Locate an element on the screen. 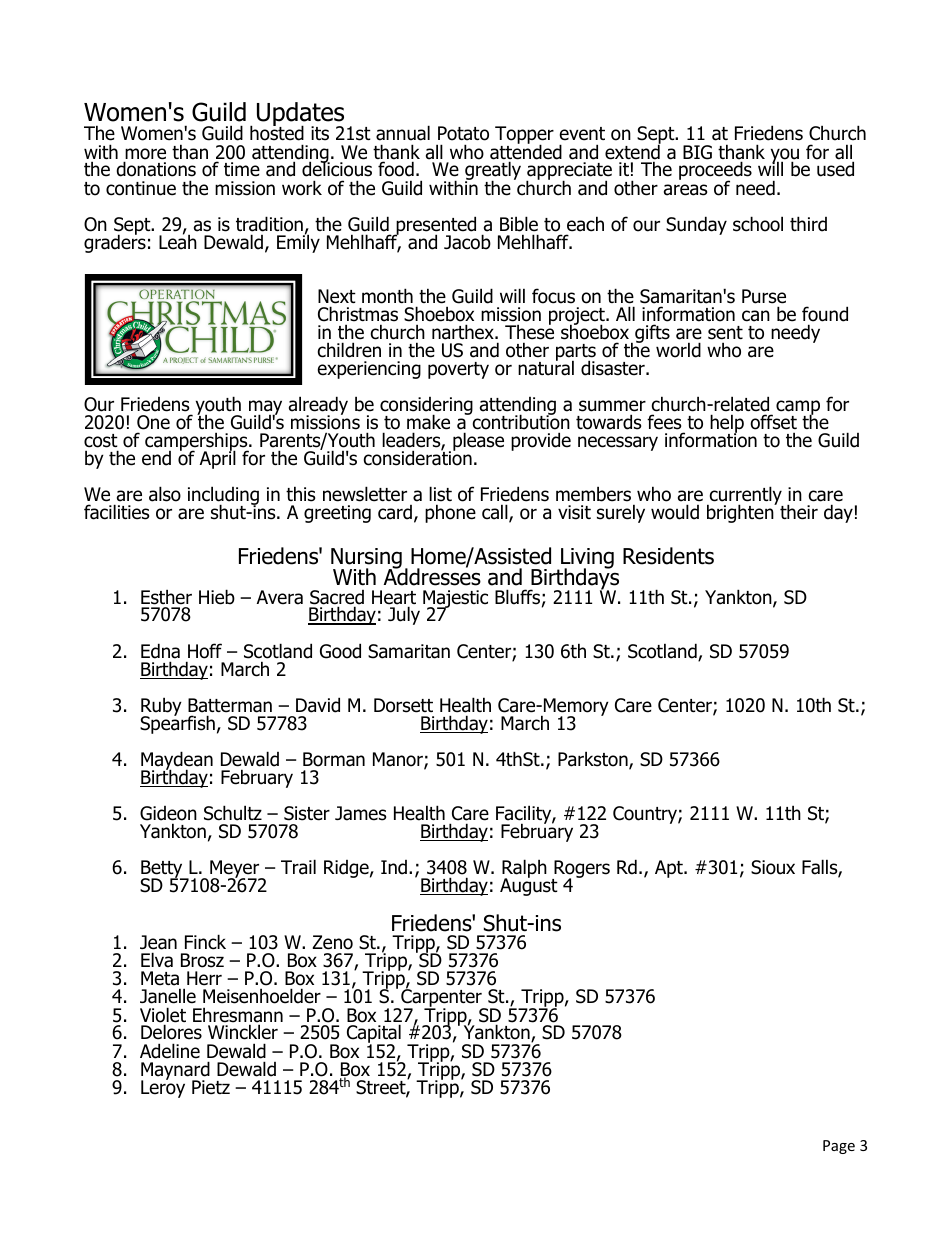 Image resolution: width=952 pixels, height=1233 pixels. Hoff is located at coordinates (205, 651).
